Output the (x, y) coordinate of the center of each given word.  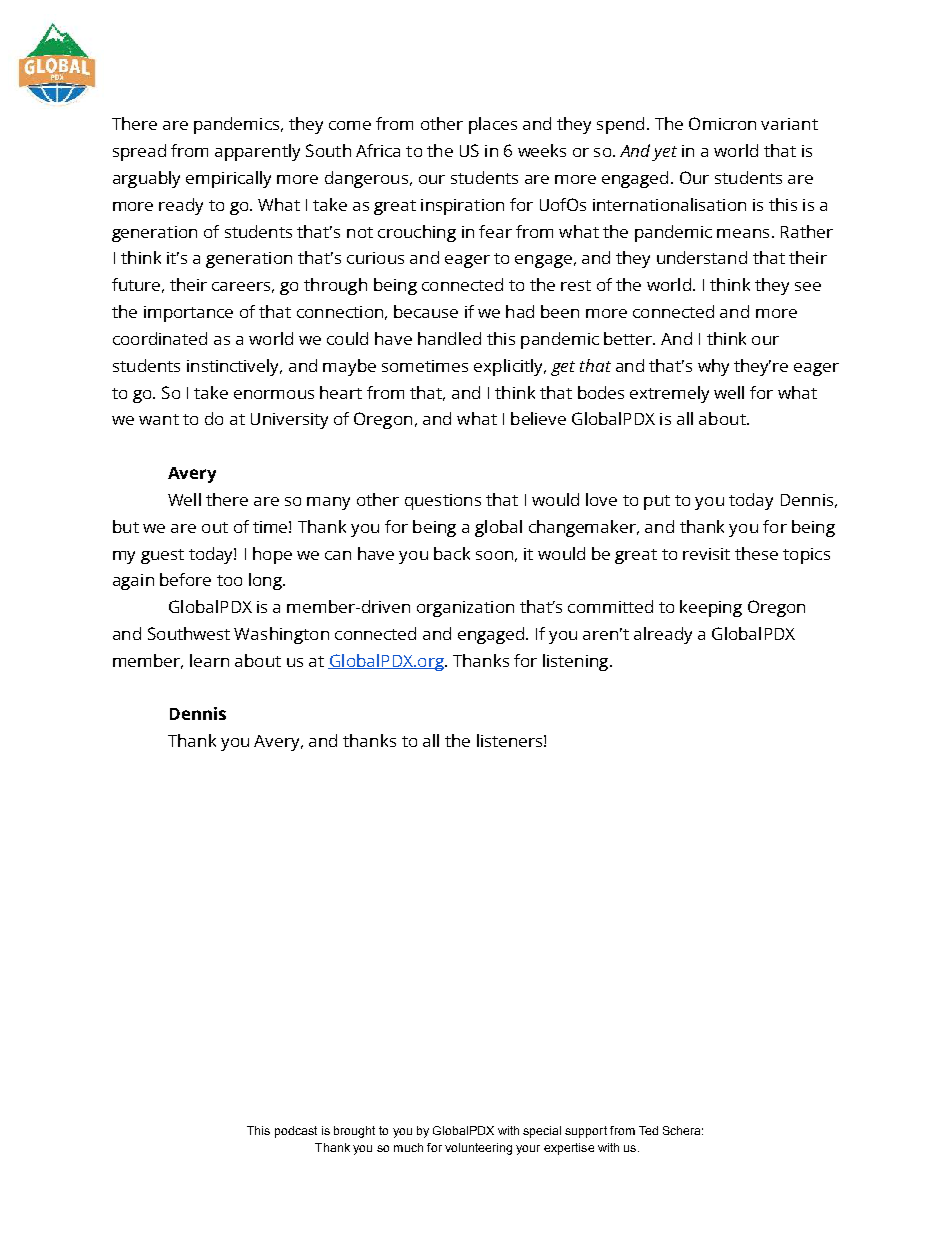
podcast (296, 1132)
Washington (281, 635)
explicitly (510, 367)
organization (465, 609)
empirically (228, 179)
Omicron (722, 123)
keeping (711, 608)
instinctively (234, 367)
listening (577, 662)
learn (209, 660)
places (493, 125)
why (713, 367)
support (586, 1132)
